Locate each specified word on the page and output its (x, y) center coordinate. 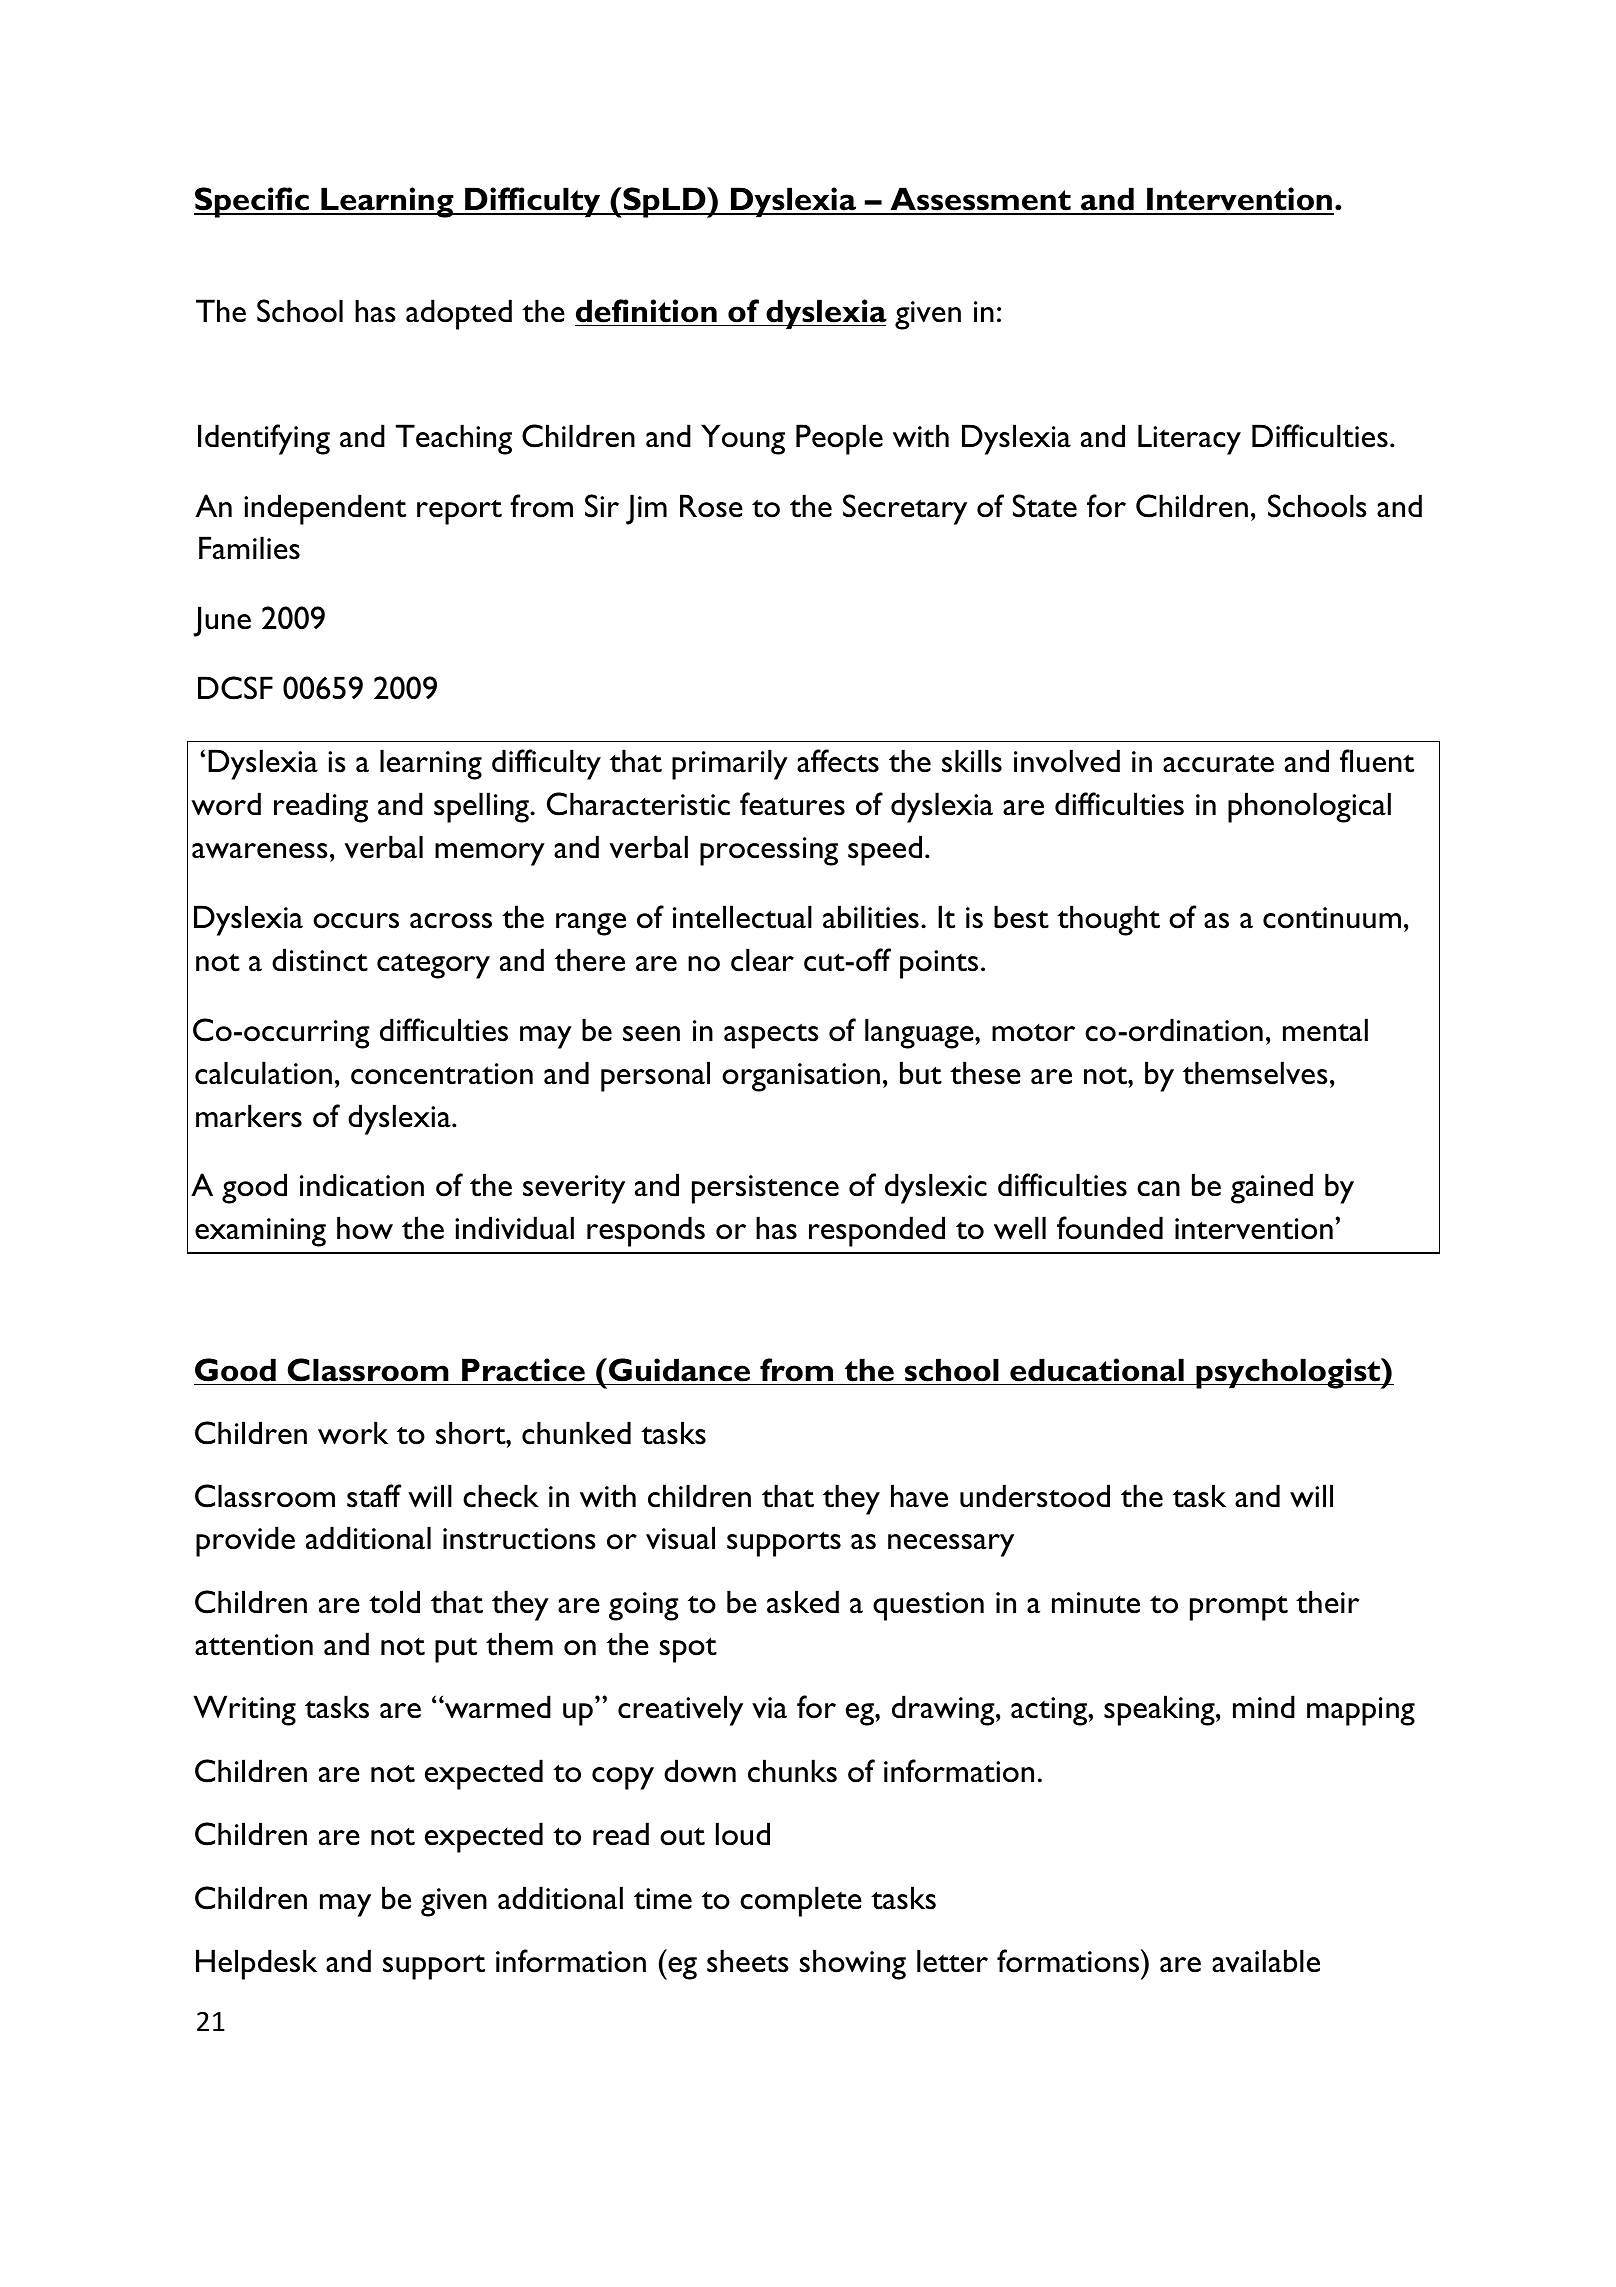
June (222, 621)
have (919, 1496)
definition (646, 311)
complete (801, 1901)
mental (1325, 1030)
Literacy (1189, 439)
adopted (459, 314)
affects (838, 761)
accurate (1218, 763)
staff (374, 1496)
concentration (442, 1074)
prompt (1239, 1608)
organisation (801, 1077)
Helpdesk (256, 1964)
